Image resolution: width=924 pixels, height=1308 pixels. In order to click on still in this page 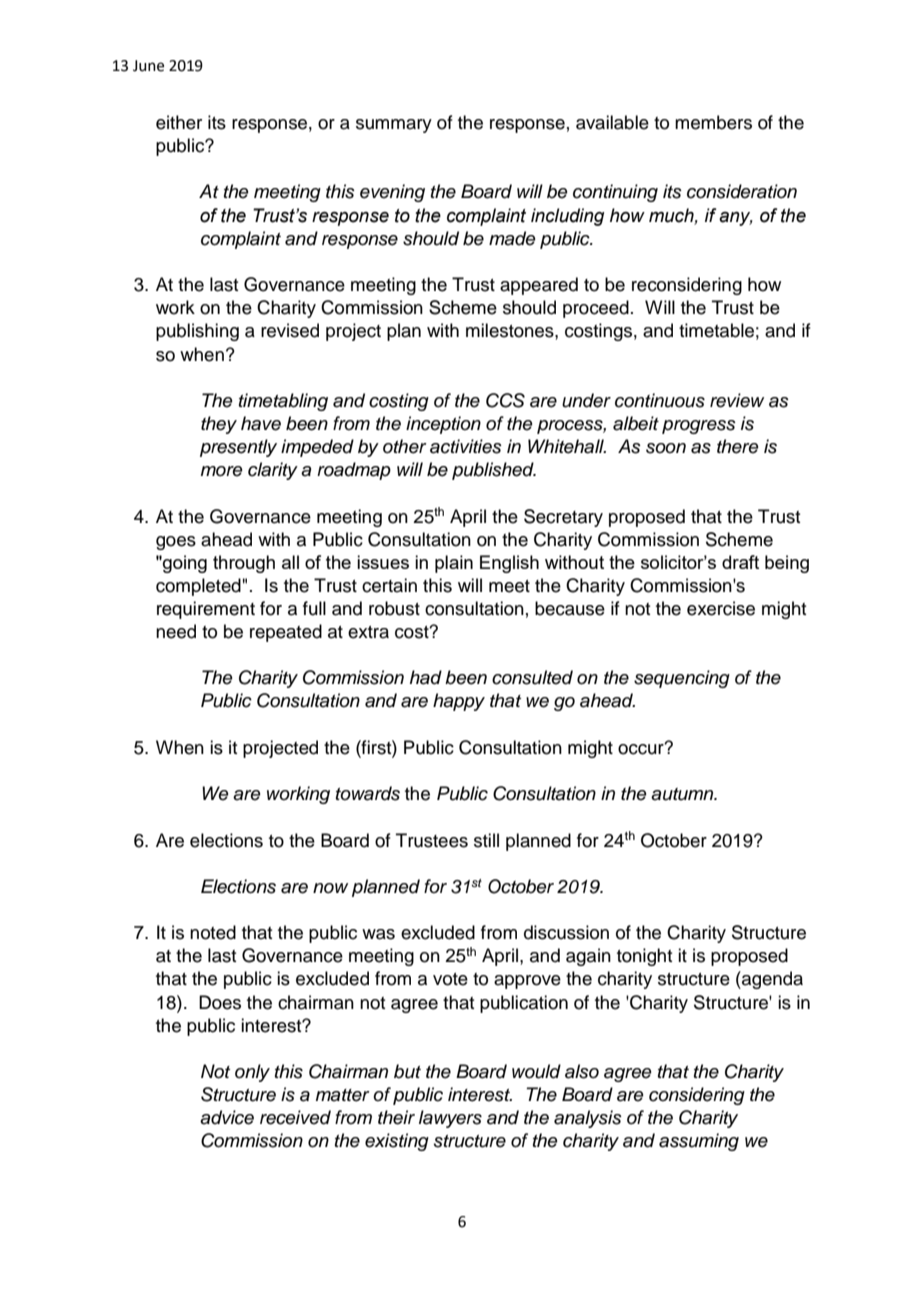, I will do `click(486, 840)`.
